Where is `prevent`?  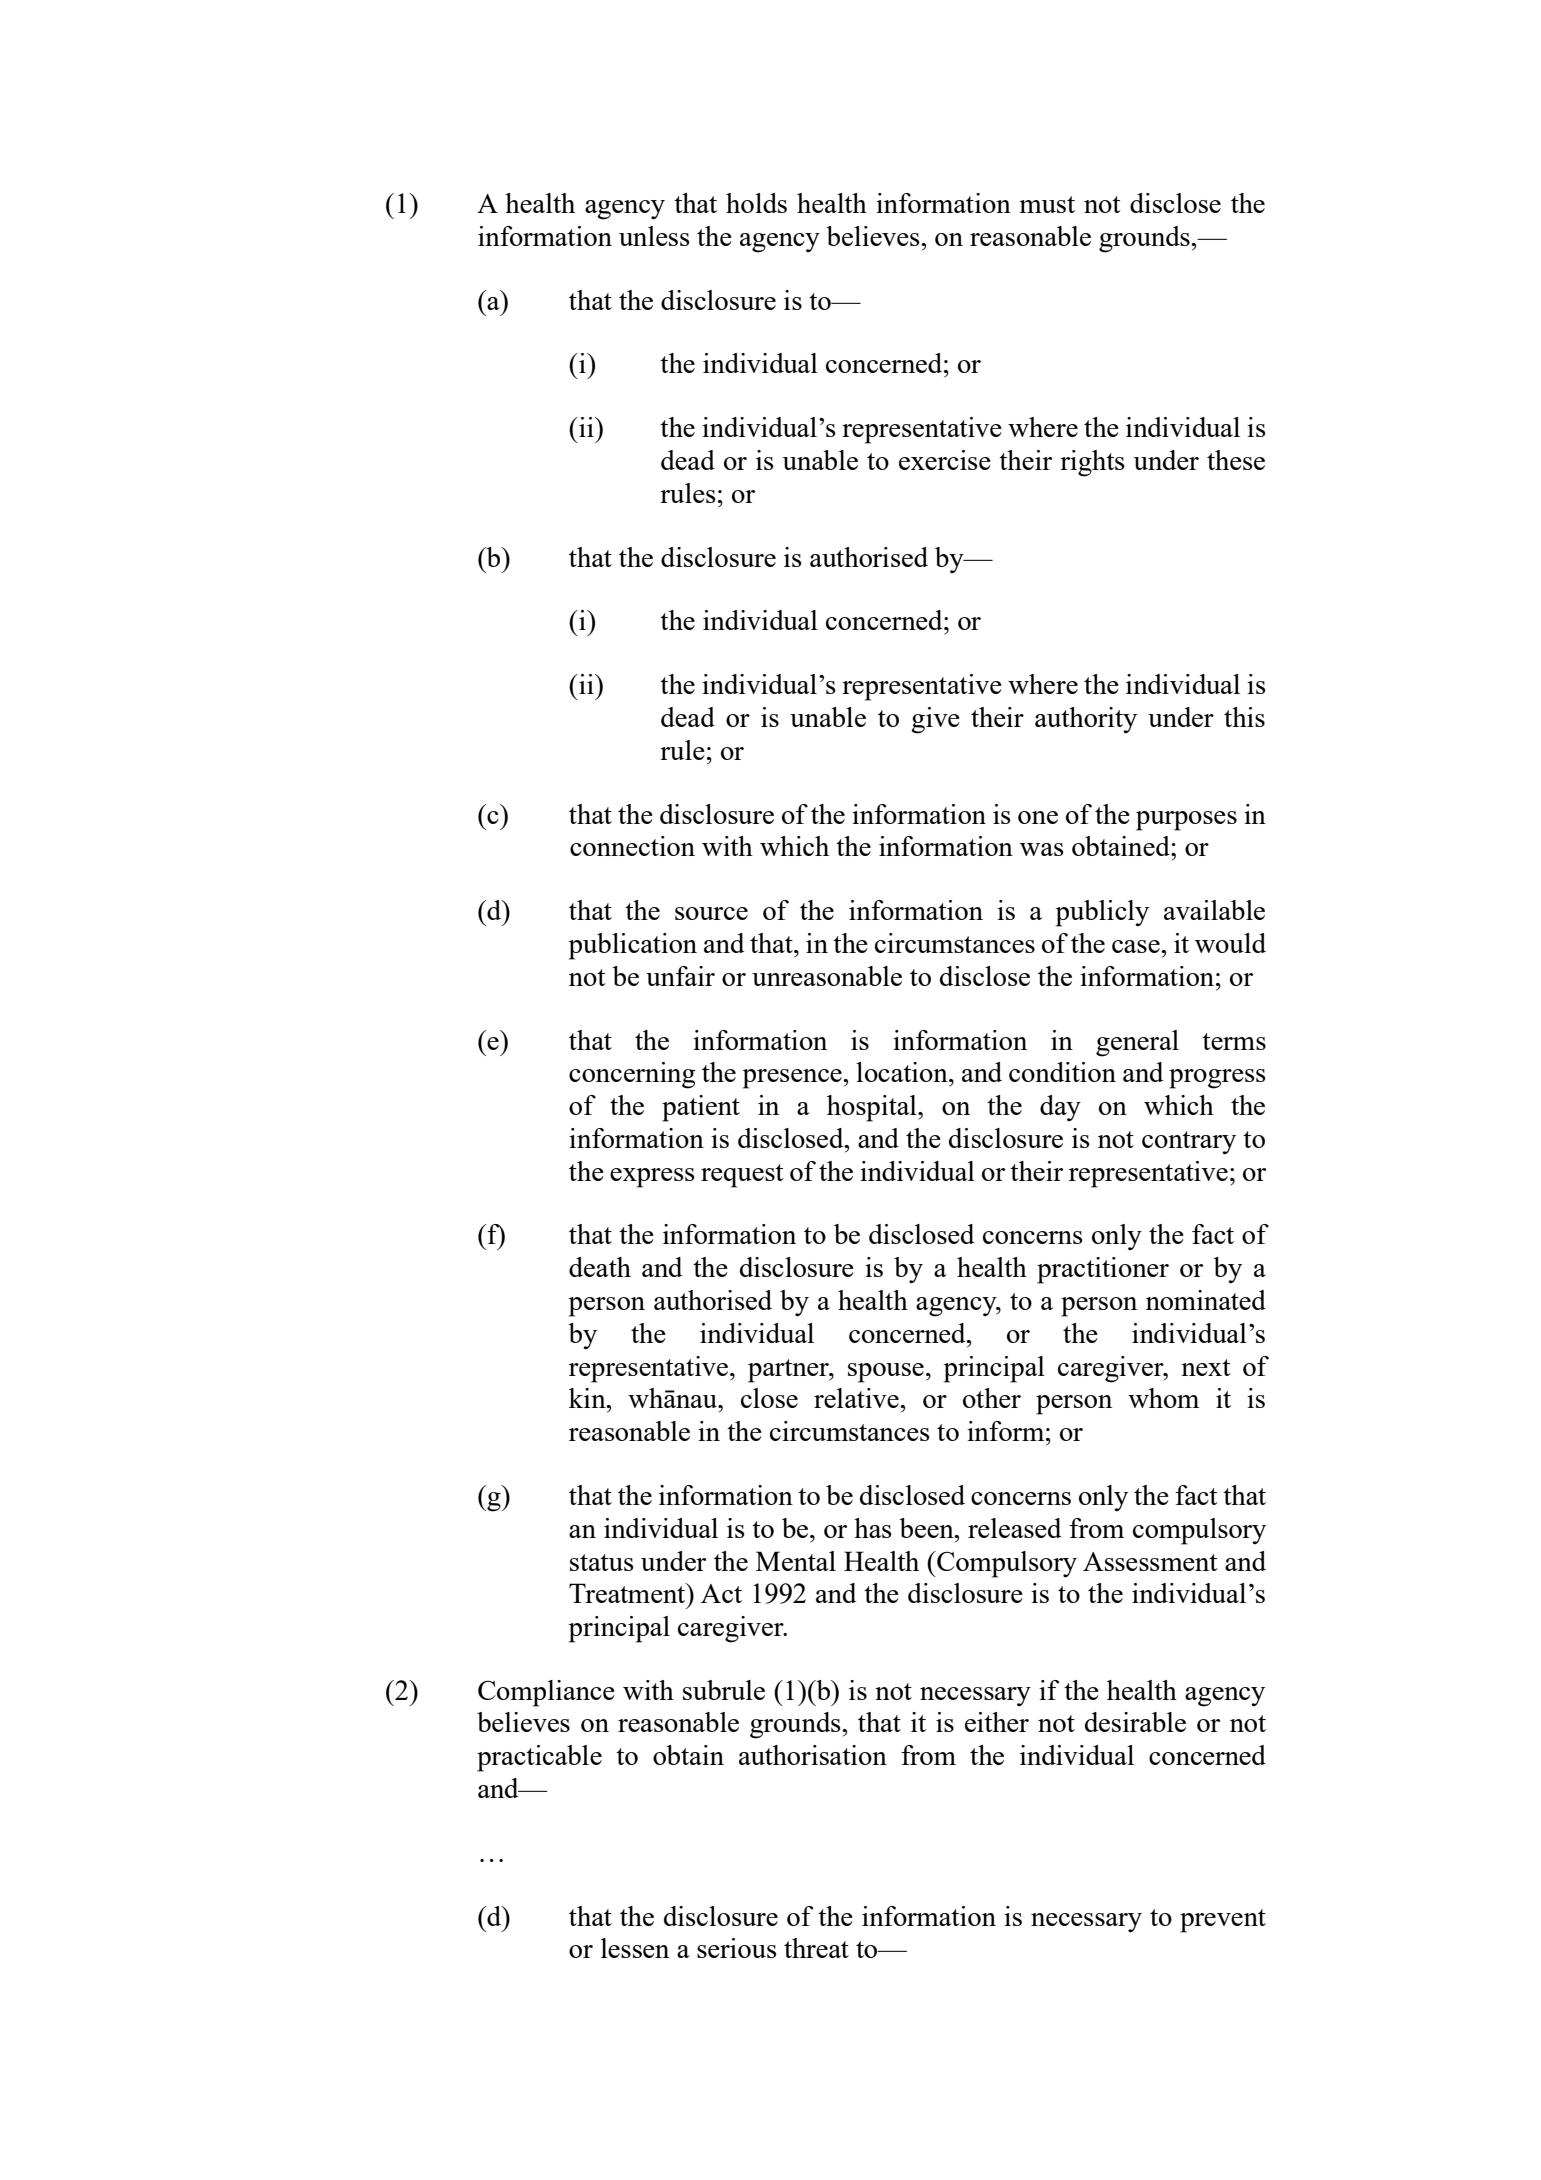 prevent is located at coordinates (1223, 1921).
